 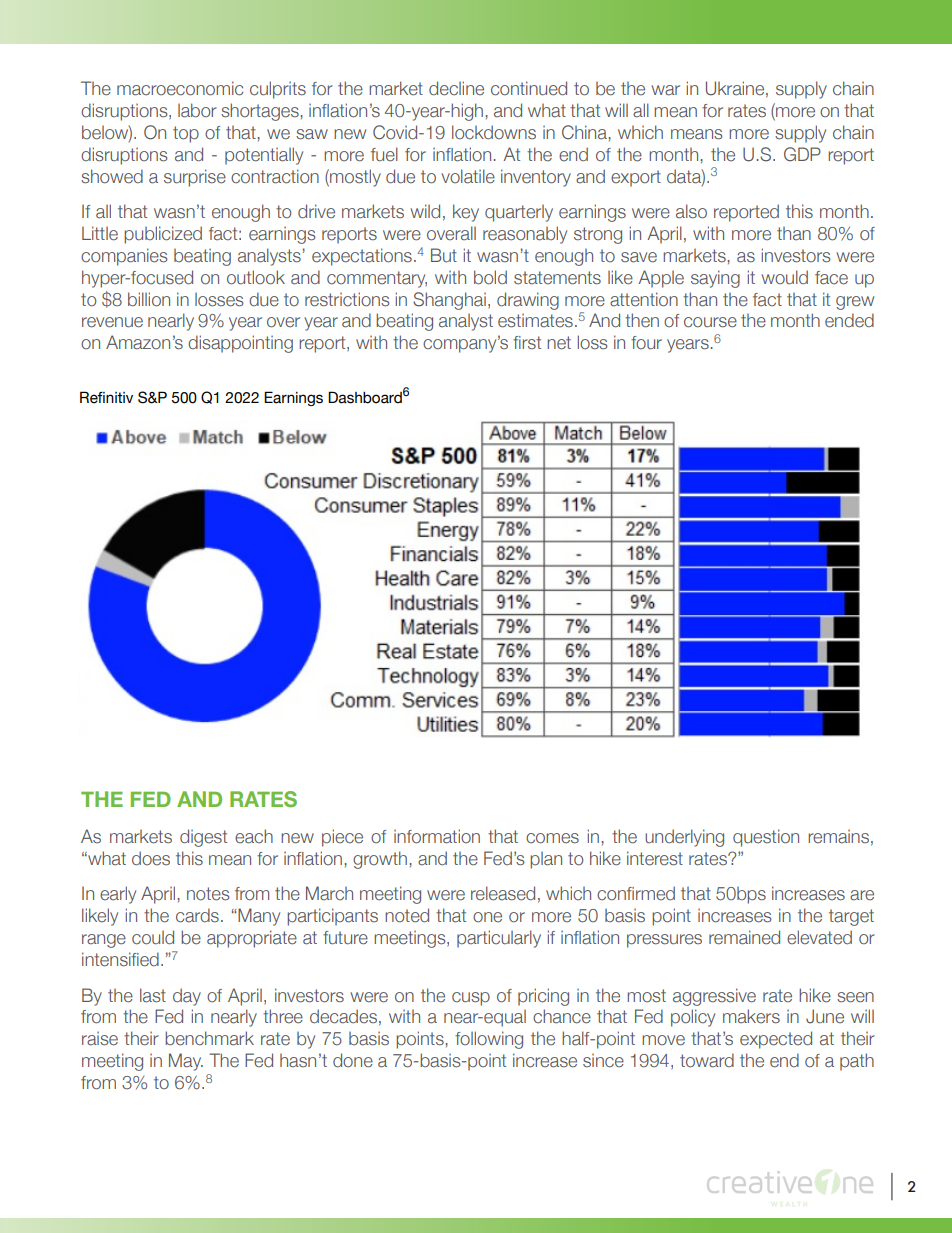 I want to click on GDP, so click(x=802, y=154).
